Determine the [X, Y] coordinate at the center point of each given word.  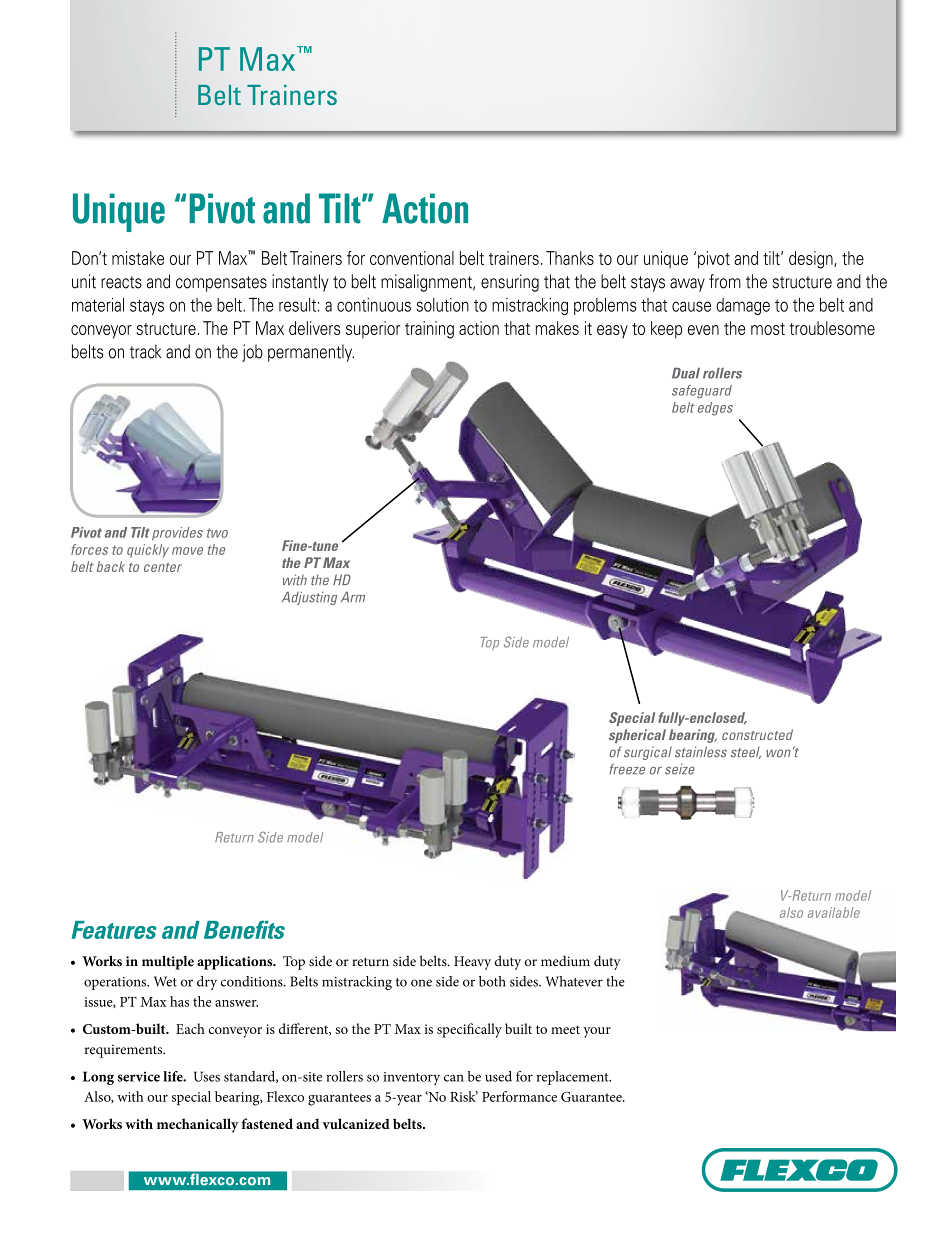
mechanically [197, 1125]
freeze [627, 769]
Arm [353, 596]
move [187, 551]
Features [114, 930]
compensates [221, 284]
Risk [464, 1096]
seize [680, 769]
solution [442, 305]
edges [715, 409]
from [725, 281]
